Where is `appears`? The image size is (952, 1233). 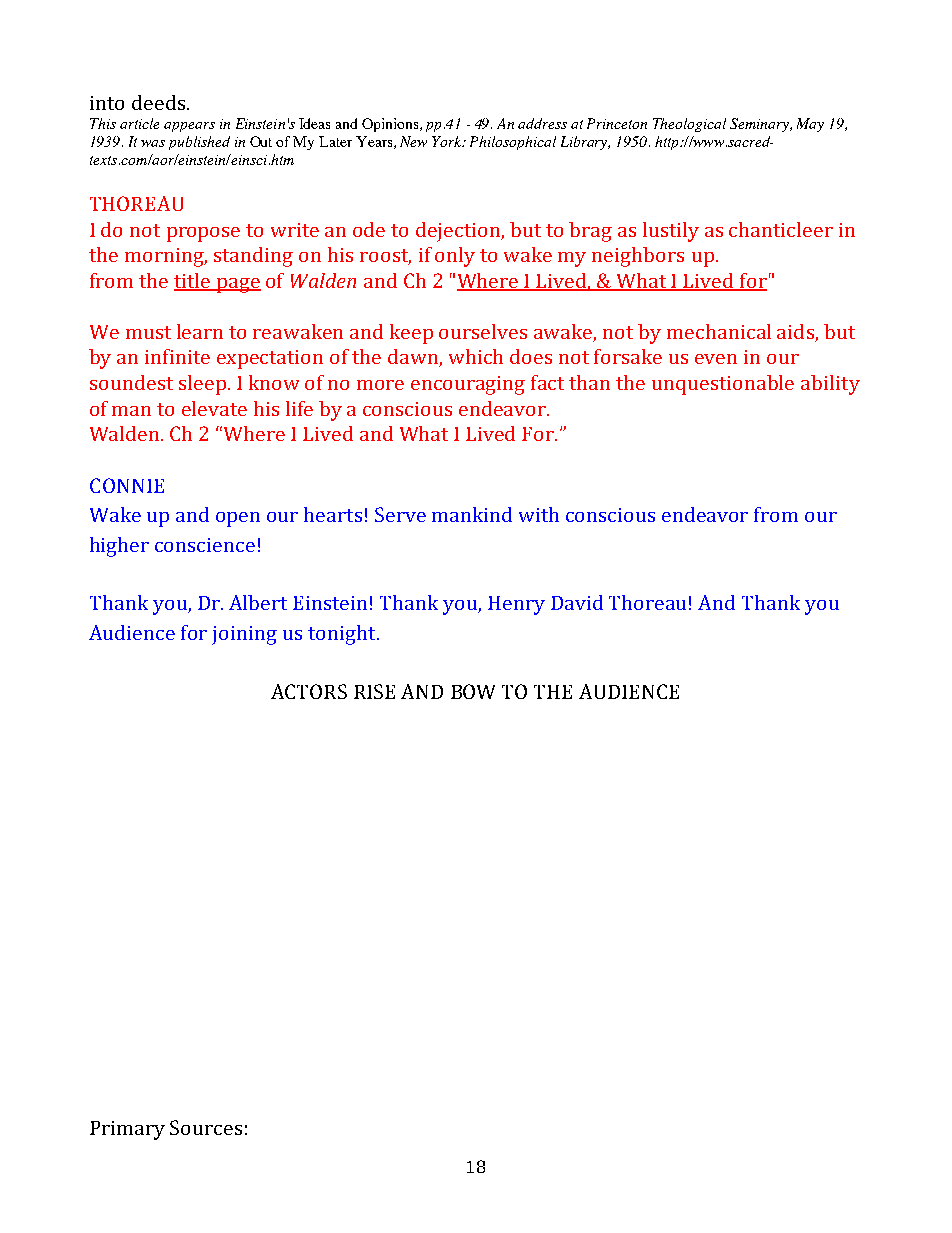
appears is located at coordinates (189, 127).
